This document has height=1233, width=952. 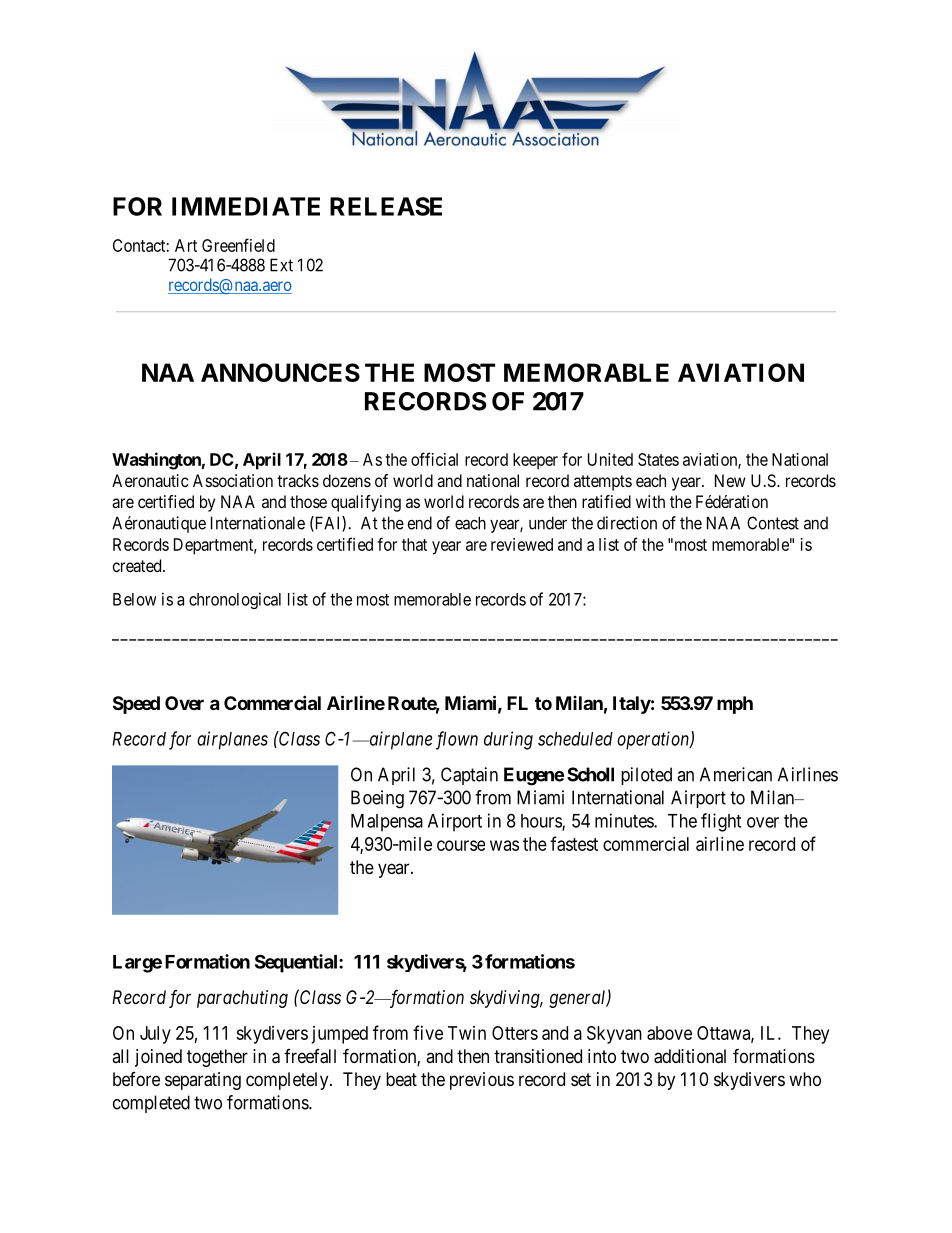 What do you see at coordinates (203, 1081) in the document?
I see `separating` at bounding box center [203, 1081].
